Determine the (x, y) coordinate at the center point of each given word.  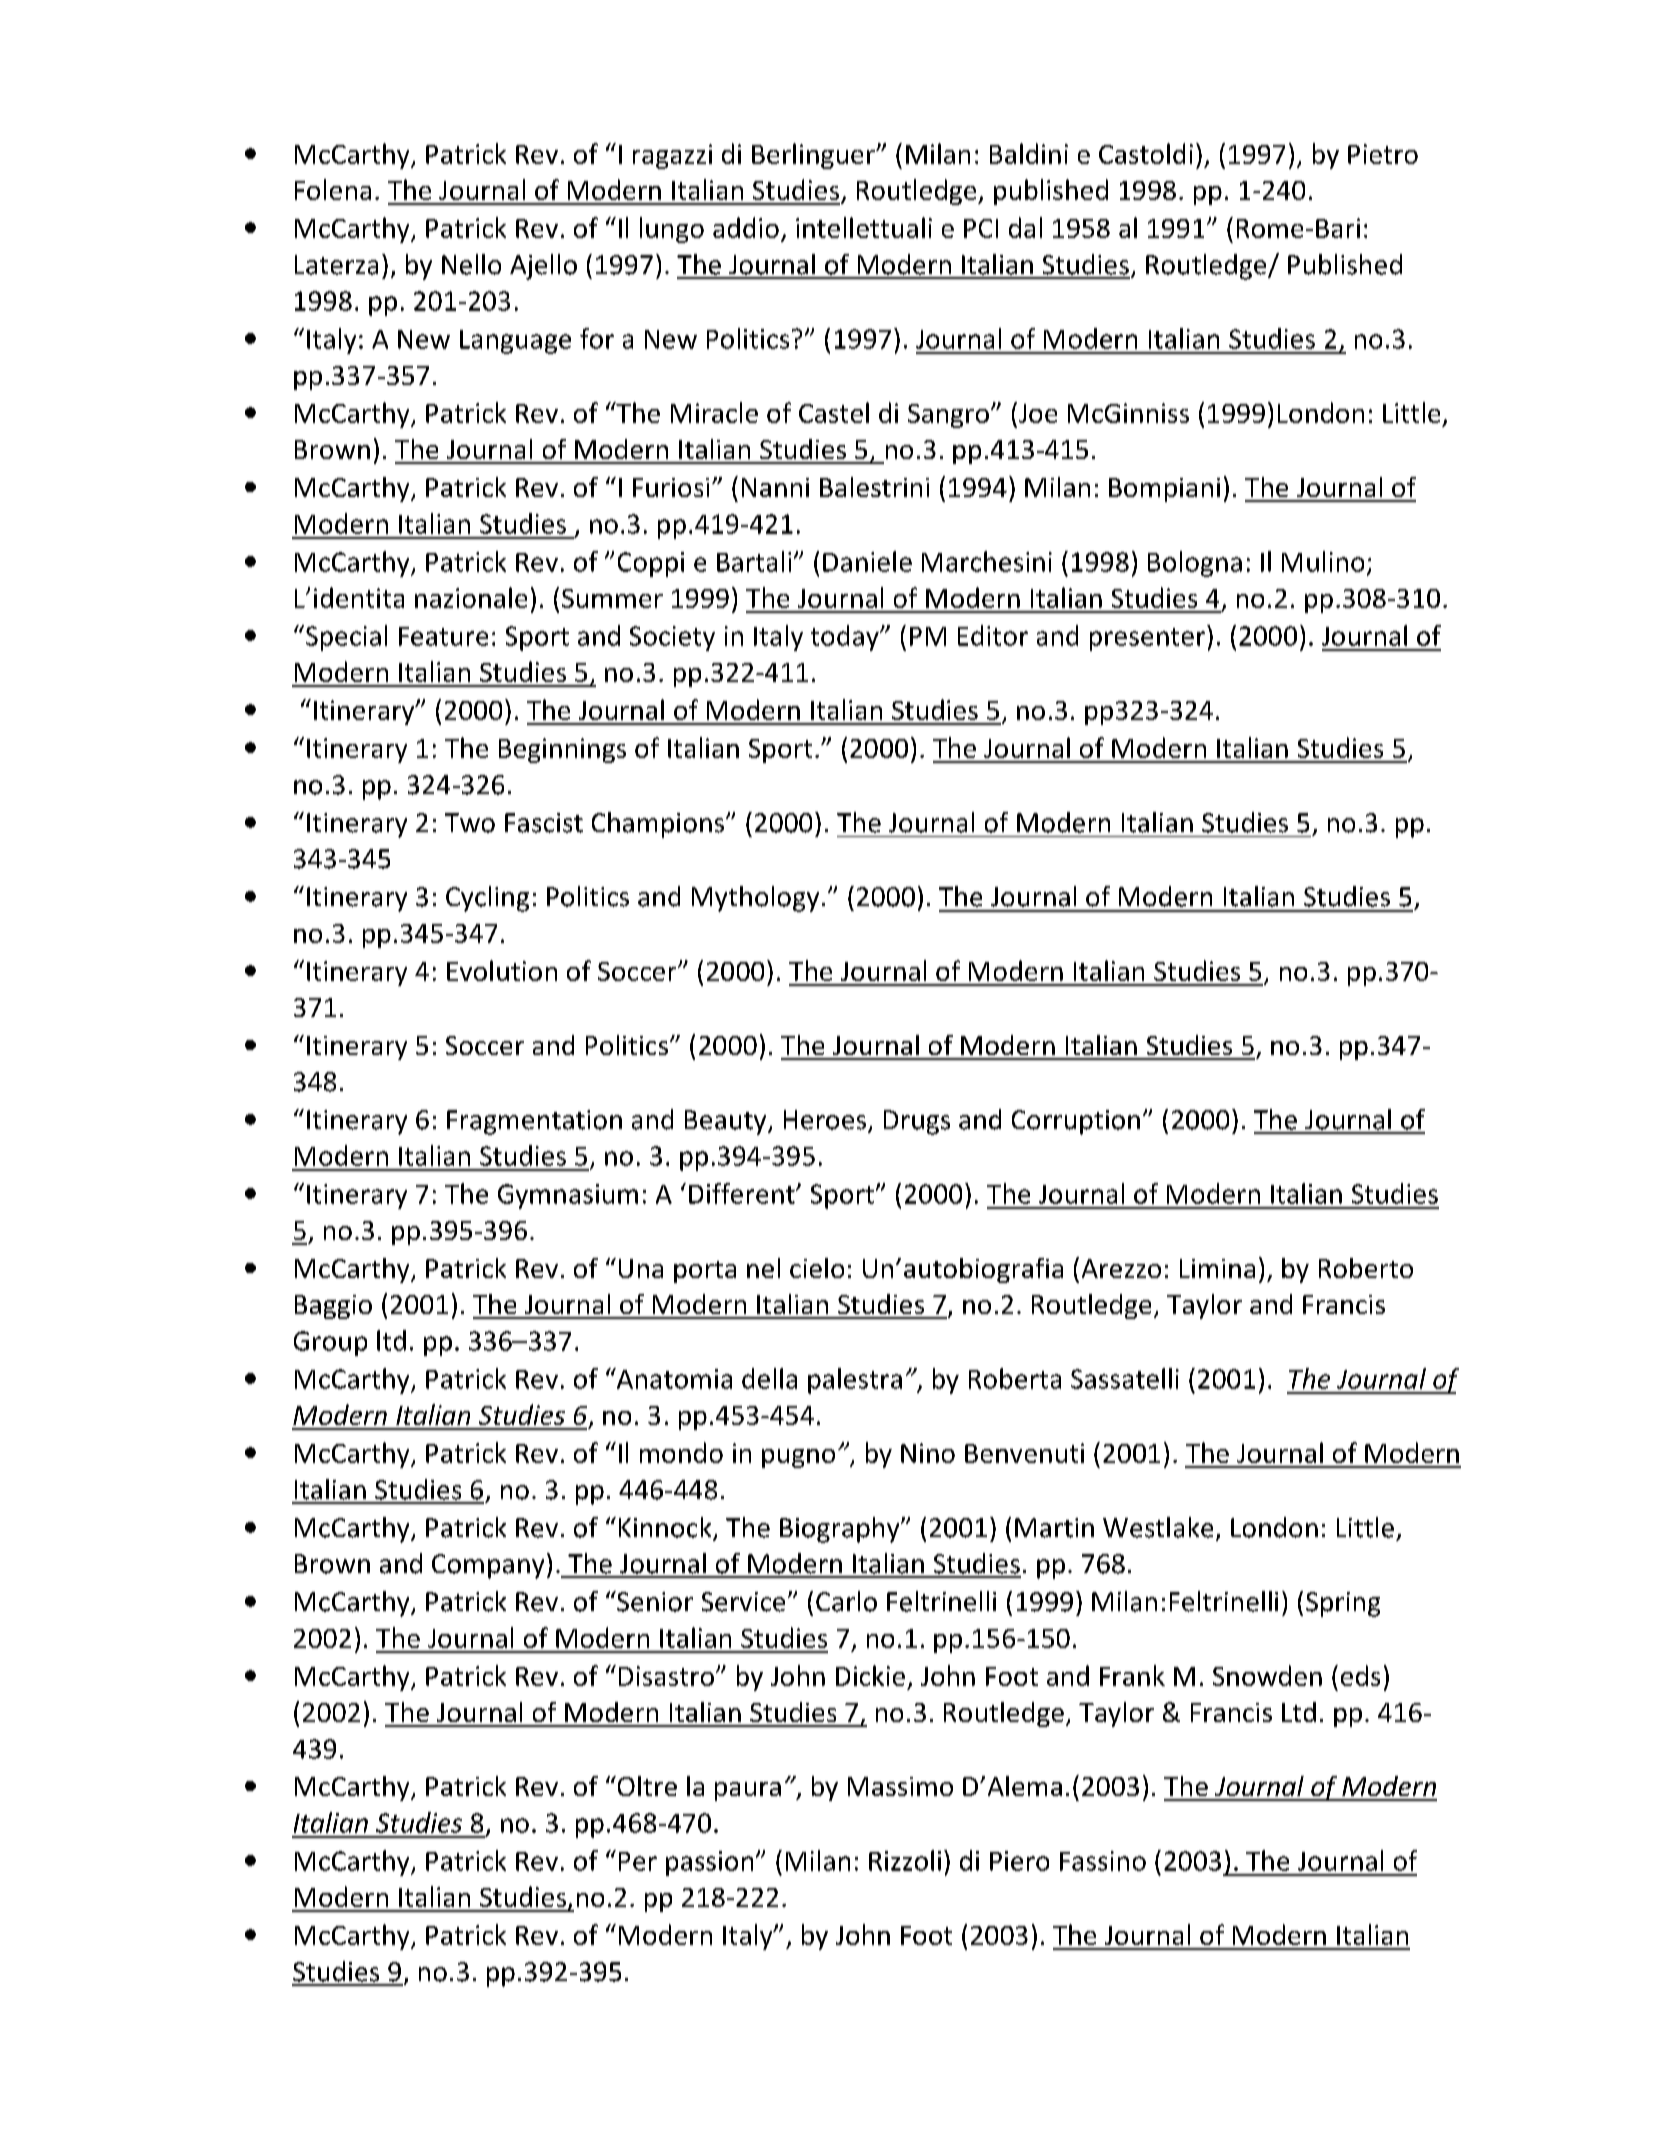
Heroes (826, 1121)
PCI (981, 228)
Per (638, 1861)
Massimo (900, 1786)
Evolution (502, 970)
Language (515, 342)
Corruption (1076, 1122)
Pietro (1383, 154)
